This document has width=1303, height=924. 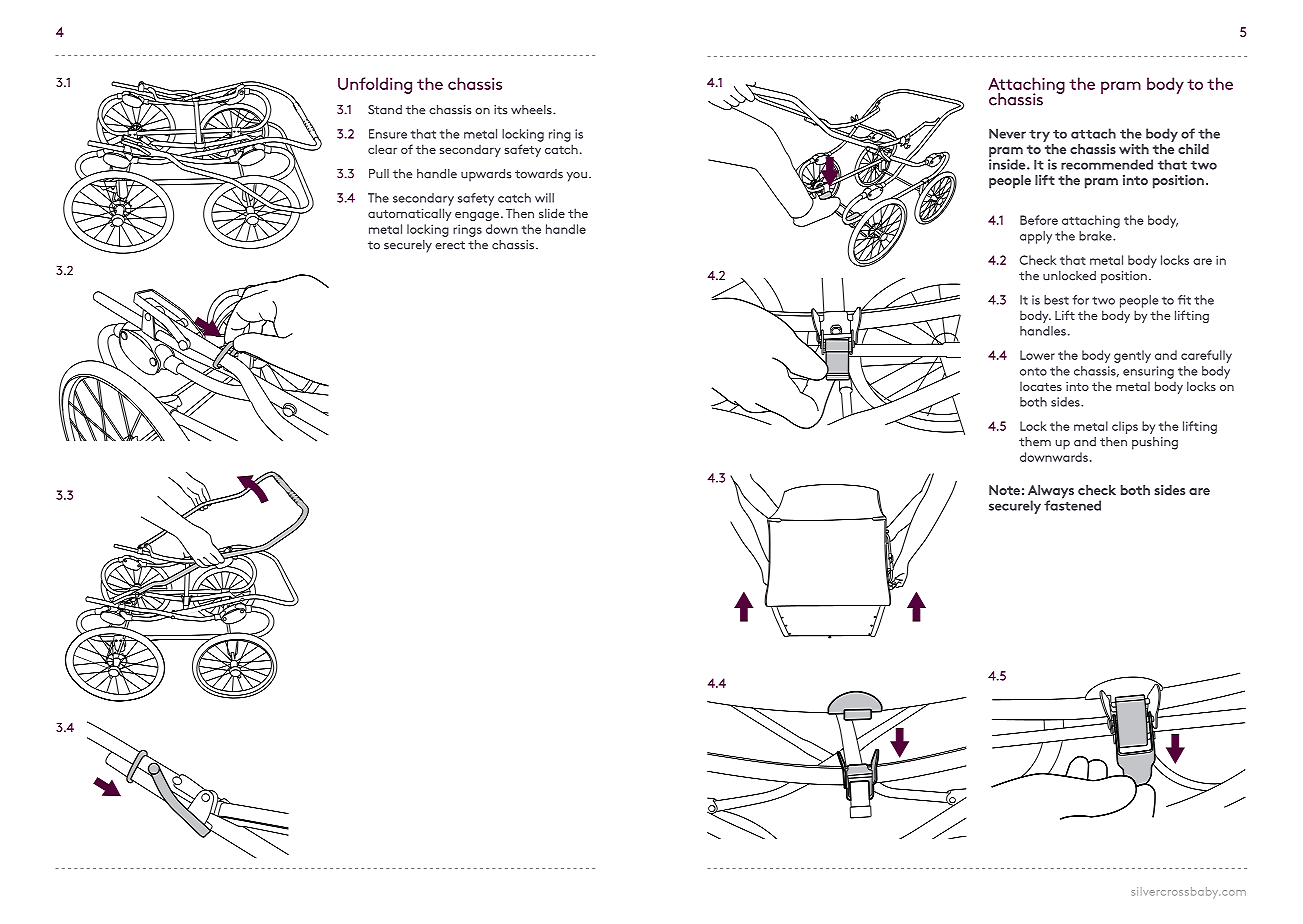 I want to click on erect, so click(x=450, y=245).
